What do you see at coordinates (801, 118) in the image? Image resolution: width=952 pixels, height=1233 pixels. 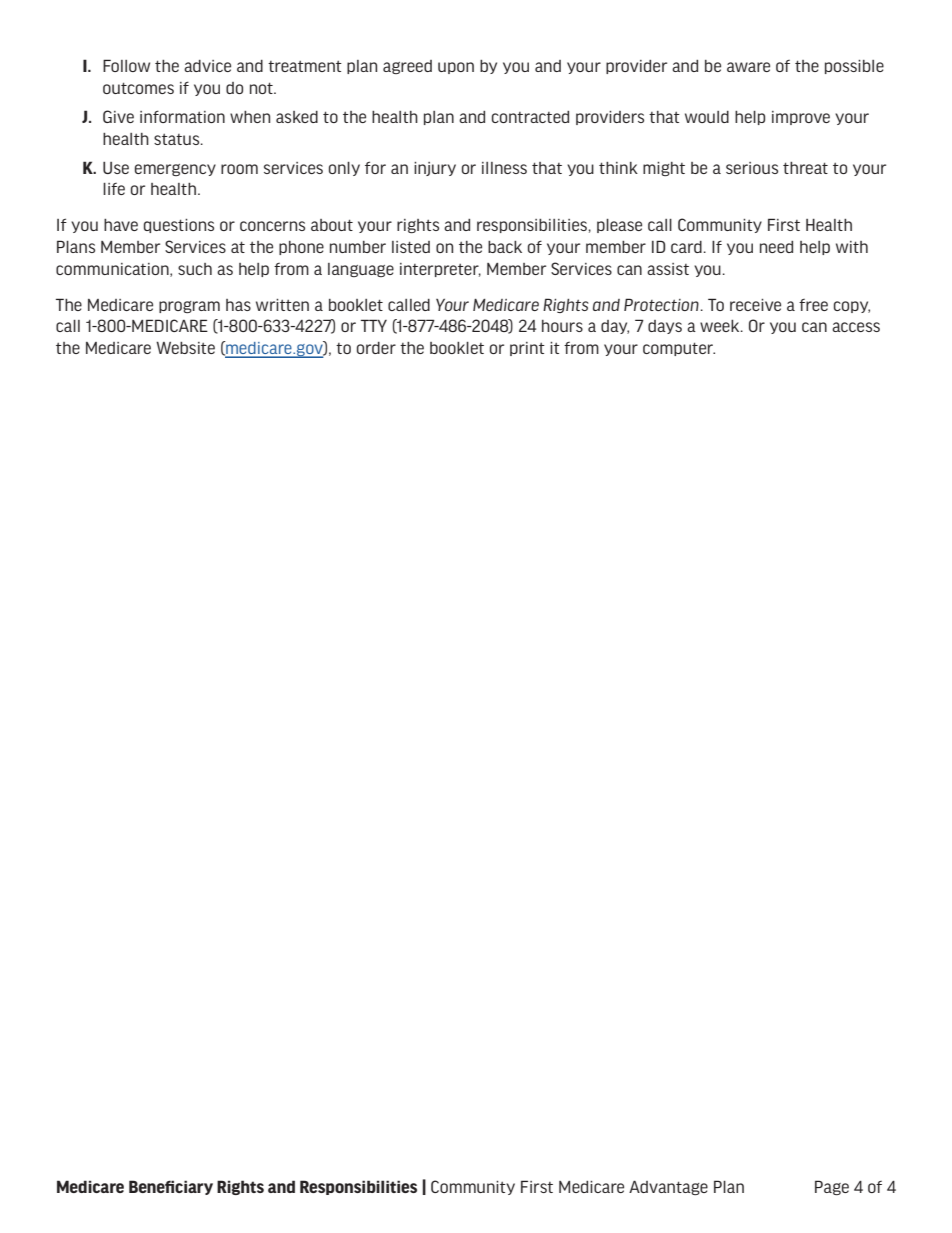 I see `improve` at bounding box center [801, 118].
